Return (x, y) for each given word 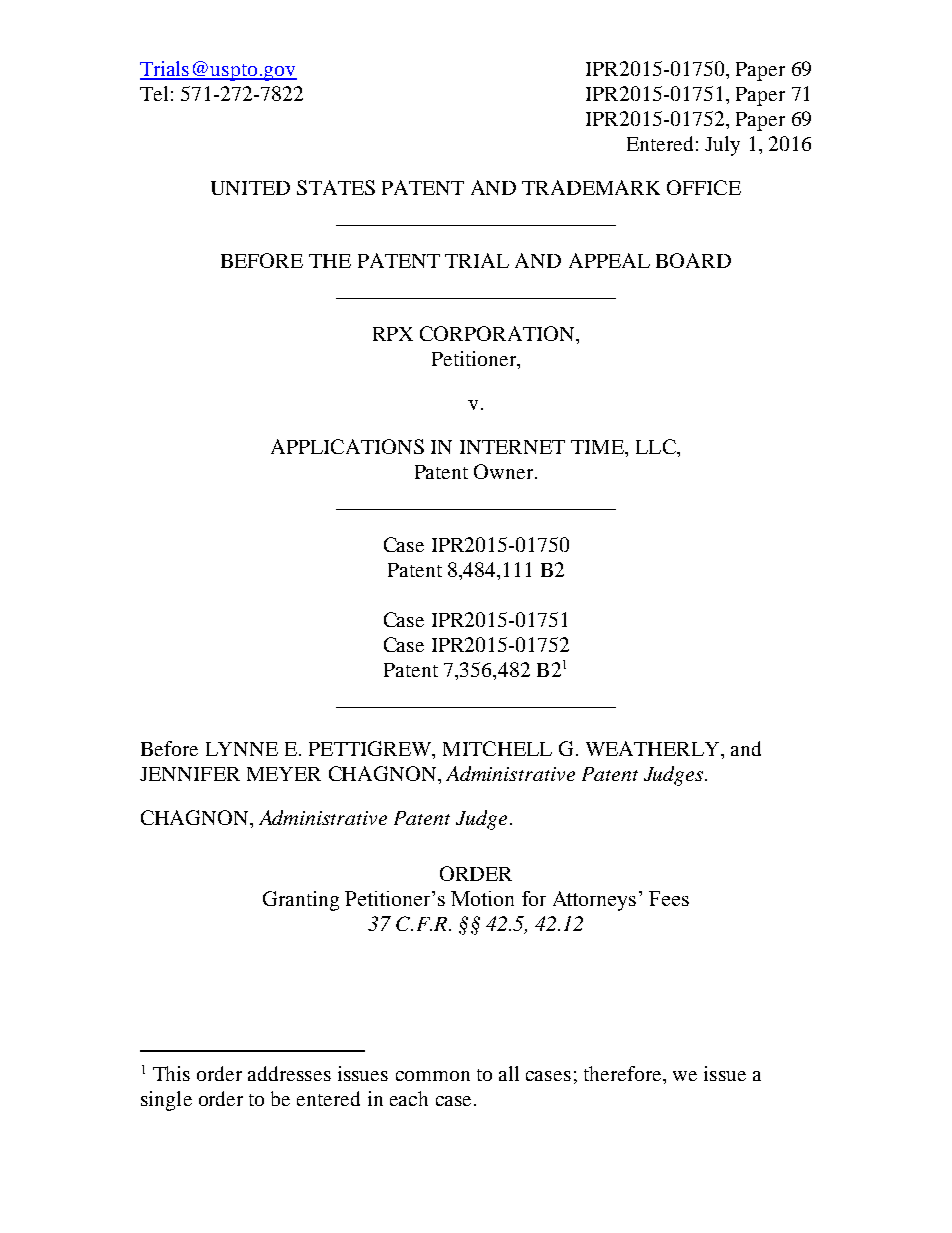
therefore (624, 1073)
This (171, 1073)
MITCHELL (497, 748)
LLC (657, 446)
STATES (336, 187)
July (722, 146)
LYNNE (242, 749)
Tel (154, 93)
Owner (503, 471)
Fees (669, 898)
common (433, 1076)
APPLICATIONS (347, 446)
